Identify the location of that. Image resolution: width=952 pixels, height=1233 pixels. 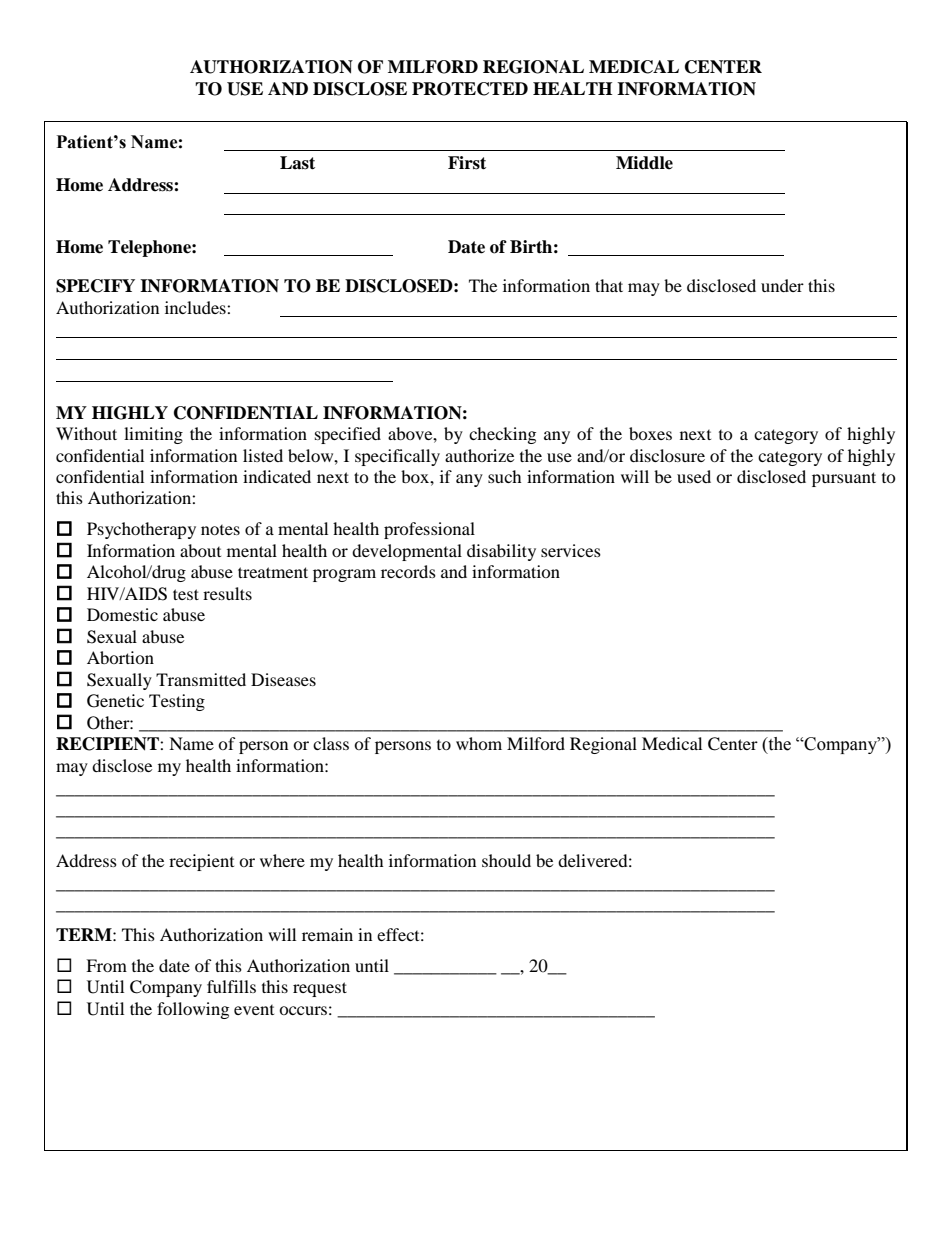
(609, 285).
